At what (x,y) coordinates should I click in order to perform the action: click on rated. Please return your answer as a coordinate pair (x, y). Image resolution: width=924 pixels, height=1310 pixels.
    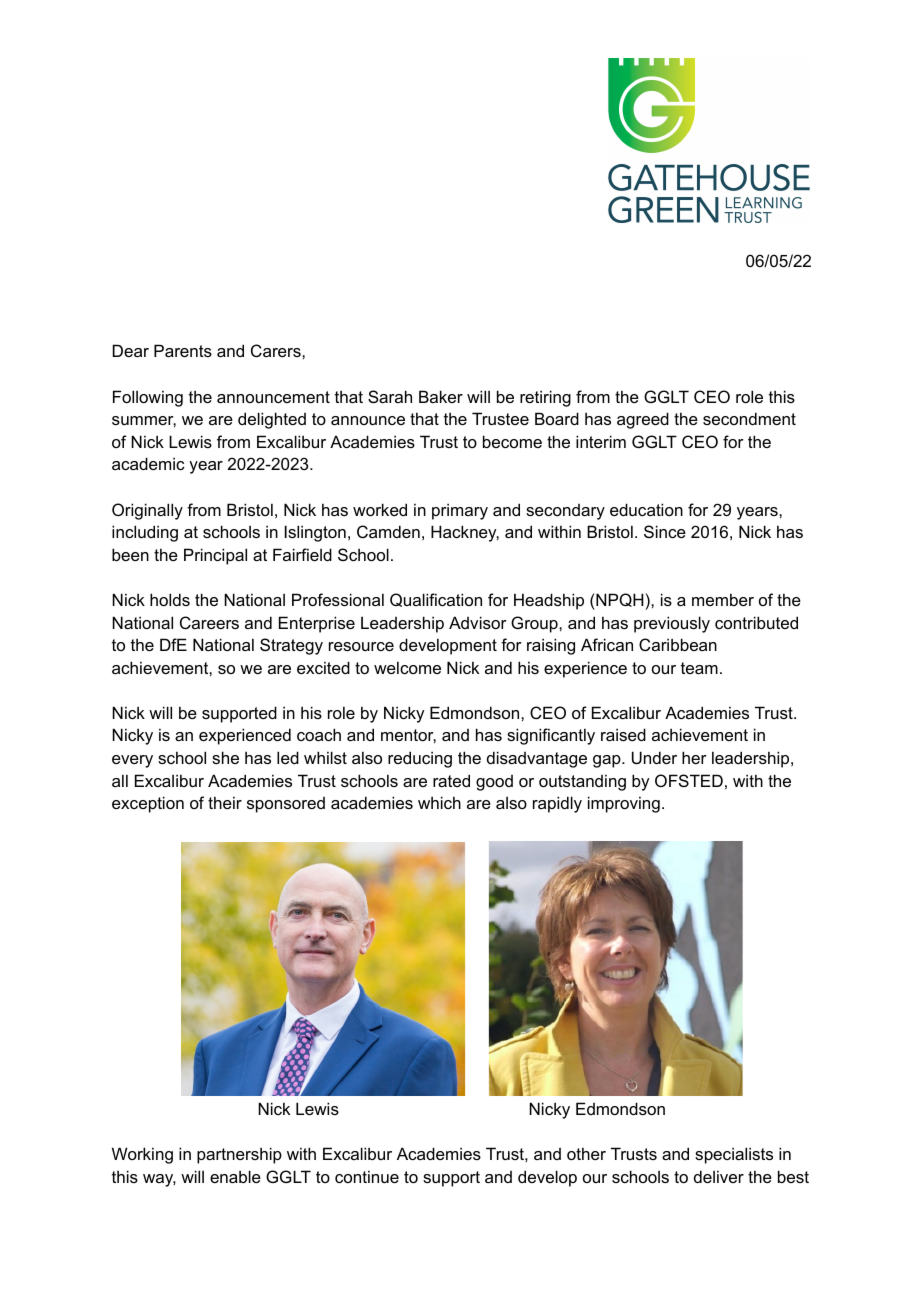
    Looking at the image, I should click on (451, 780).
